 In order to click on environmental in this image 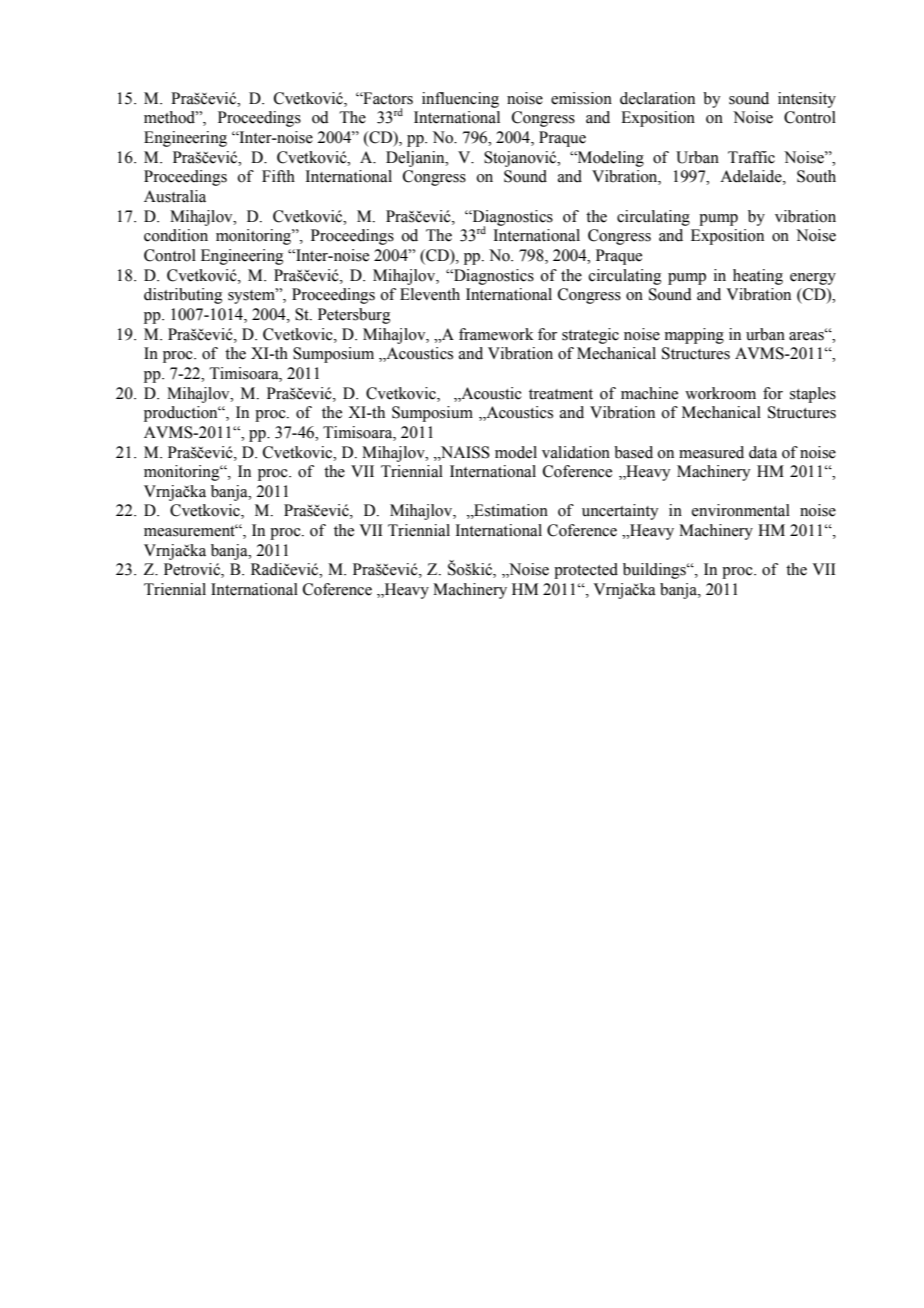, I will do `click(741, 510)`.
